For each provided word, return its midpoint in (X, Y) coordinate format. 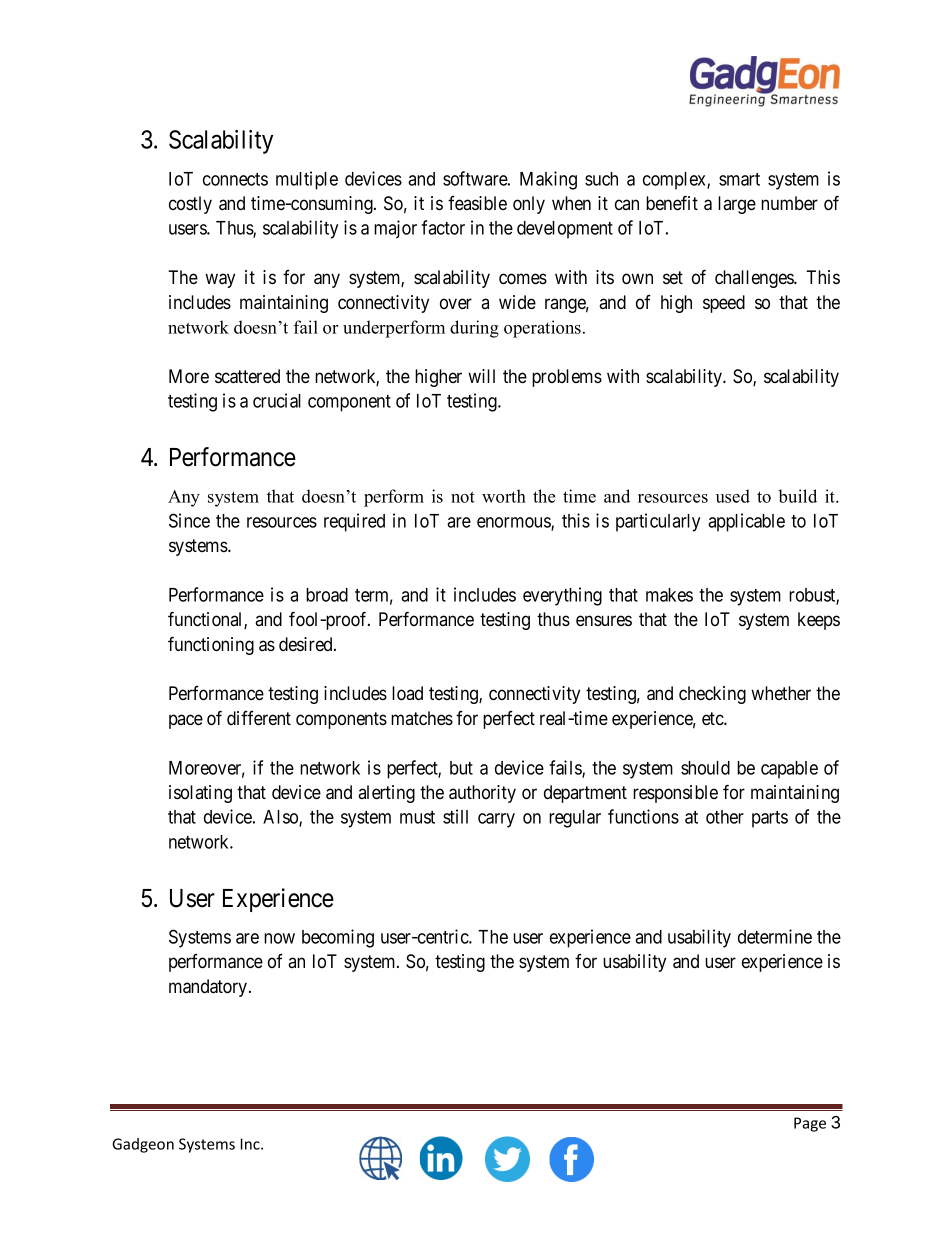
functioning (211, 645)
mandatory (209, 988)
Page (810, 1124)
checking (712, 695)
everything (562, 596)
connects (235, 179)
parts (770, 819)
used (733, 496)
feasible (477, 203)
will (481, 376)
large (737, 205)
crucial (277, 400)
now (279, 938)
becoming (338, 938)
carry (496, 820)
